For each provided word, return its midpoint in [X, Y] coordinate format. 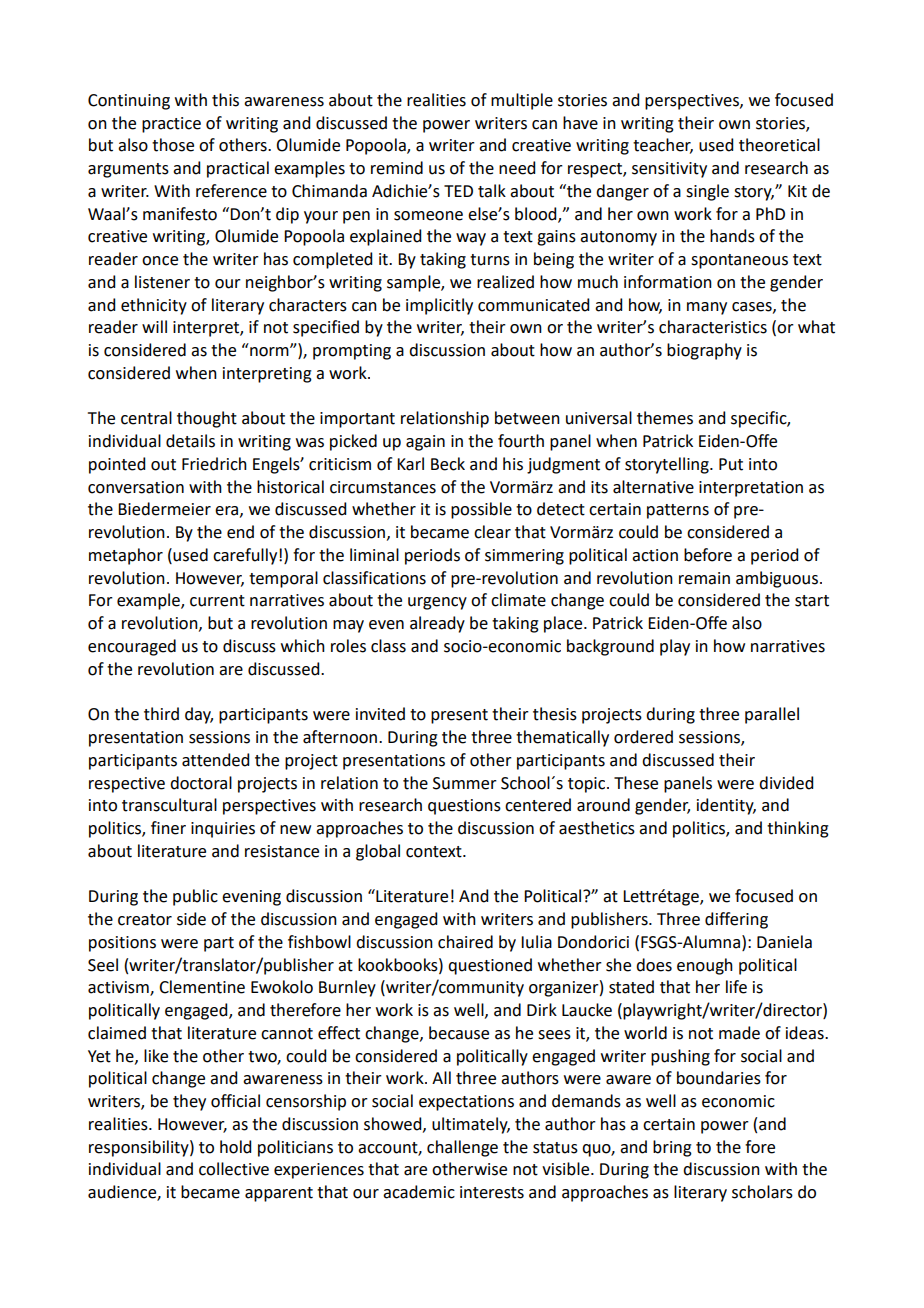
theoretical [779, 145]
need [517, 168]
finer [168, 828]
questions [464, 807]
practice [171, 125]
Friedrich [214, 464]
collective [234, 1169]
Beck [448, 464]
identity [726, 806]
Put [731, 464]
